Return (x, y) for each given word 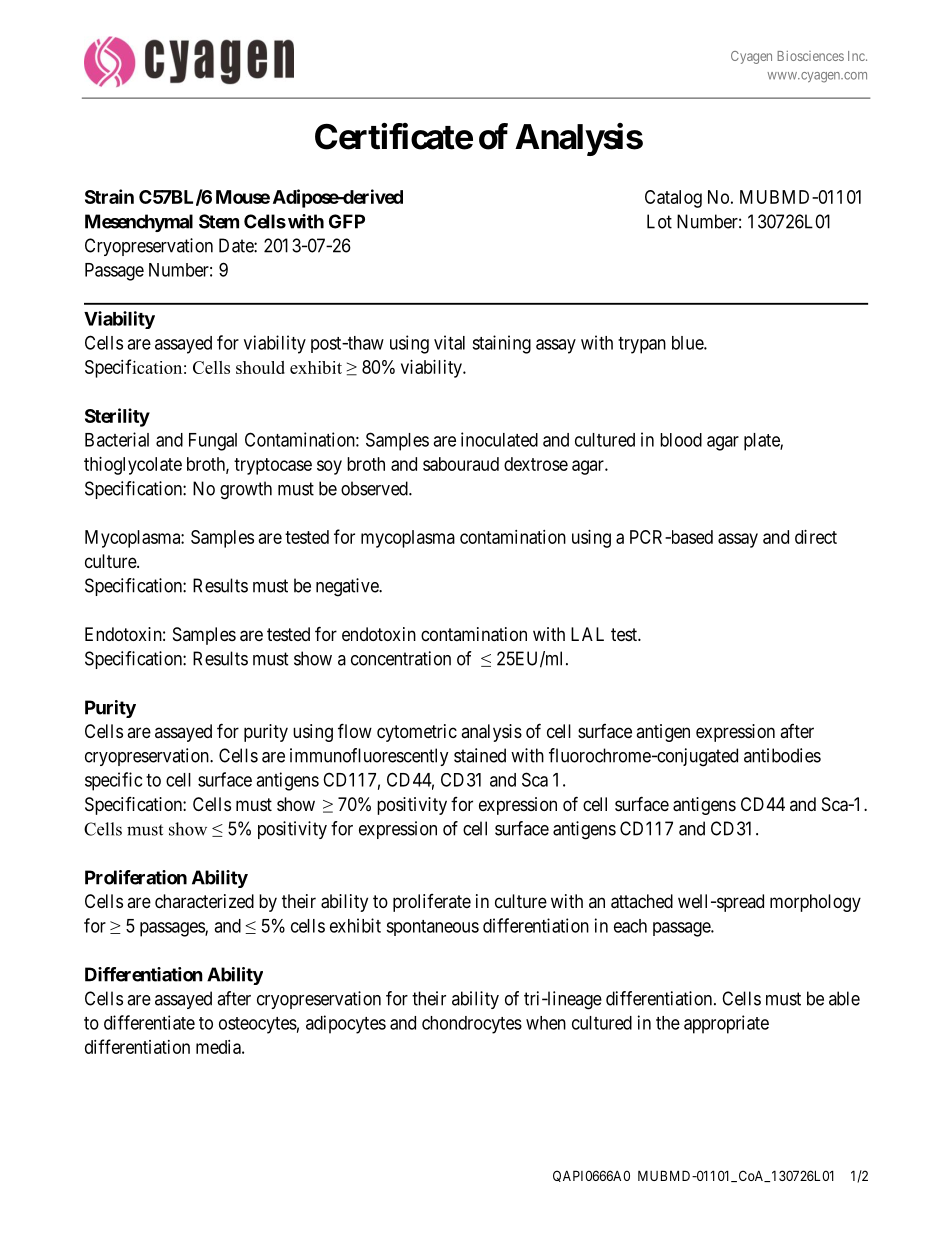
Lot (659, 221)
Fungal (213, 442)
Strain (109, 196)
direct (816, 537)
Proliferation (136, 877)
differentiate (149, 1022)
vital (449, 342)
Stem (219, 221)
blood (681, 440)
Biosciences (810, 56)
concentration (401, 658)
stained (480, 755)
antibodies (782, 755)
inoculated (499, 439)
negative (348, 587)
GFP (347, 221)
